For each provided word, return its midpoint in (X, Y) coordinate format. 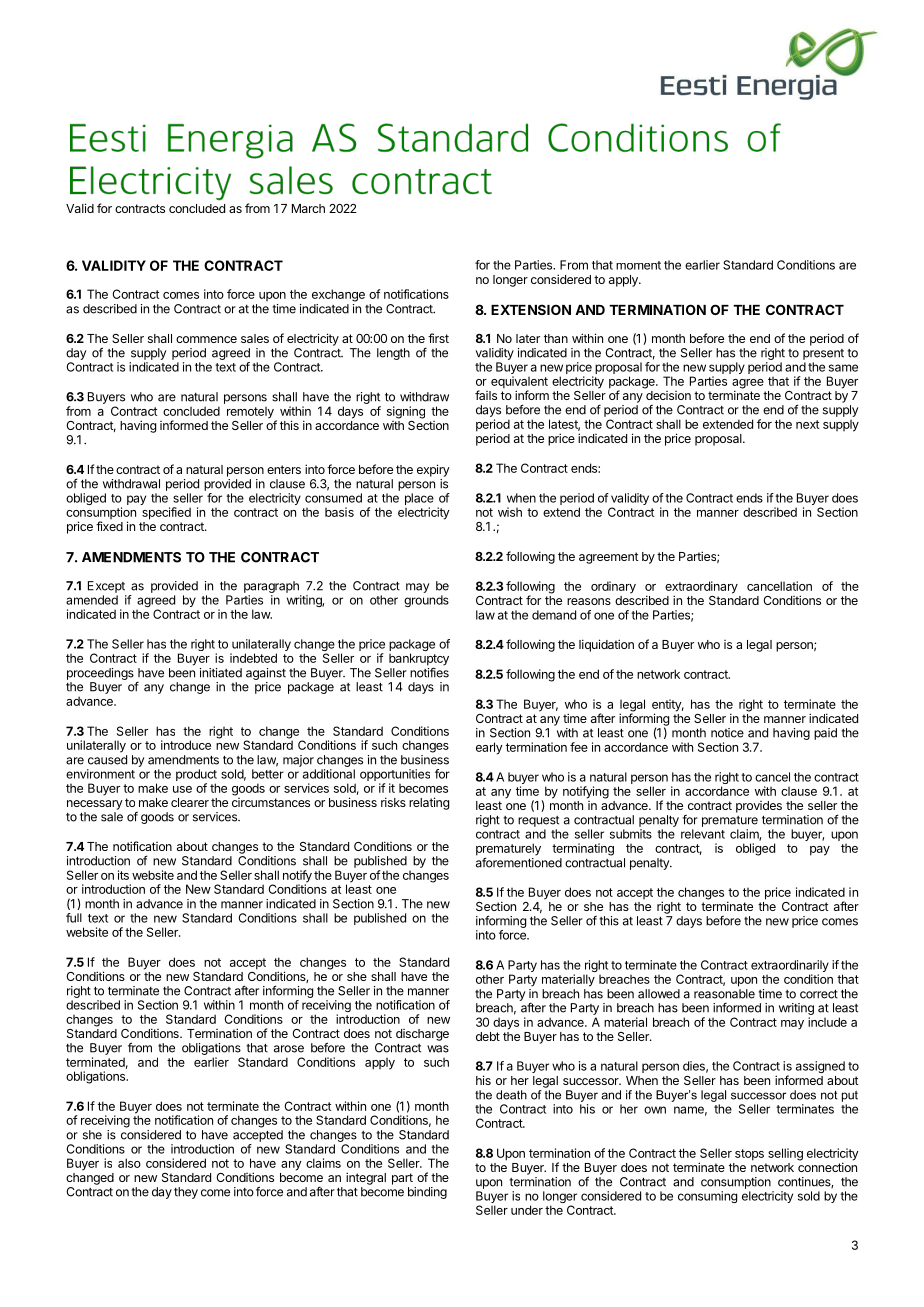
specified (166, 513)
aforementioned (519, 862)
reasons (589, 601)
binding (427, 1193)
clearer (190, 802)
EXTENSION (531, 309)
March (308, 208)
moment (638, 265)
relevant (703, 834)
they (186, 1193)
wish (510, 512)
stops (749, 1155)
